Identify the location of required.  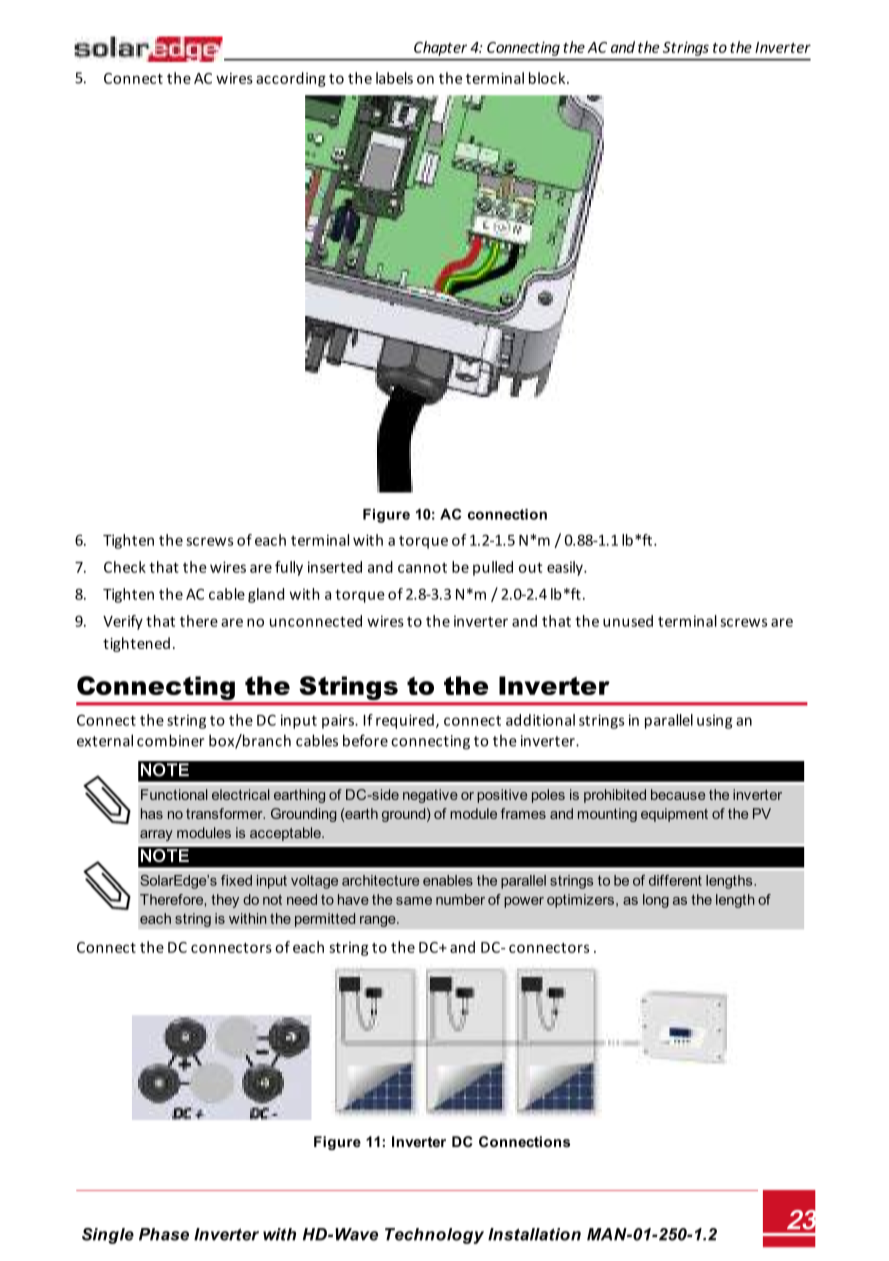
(405, 721).
